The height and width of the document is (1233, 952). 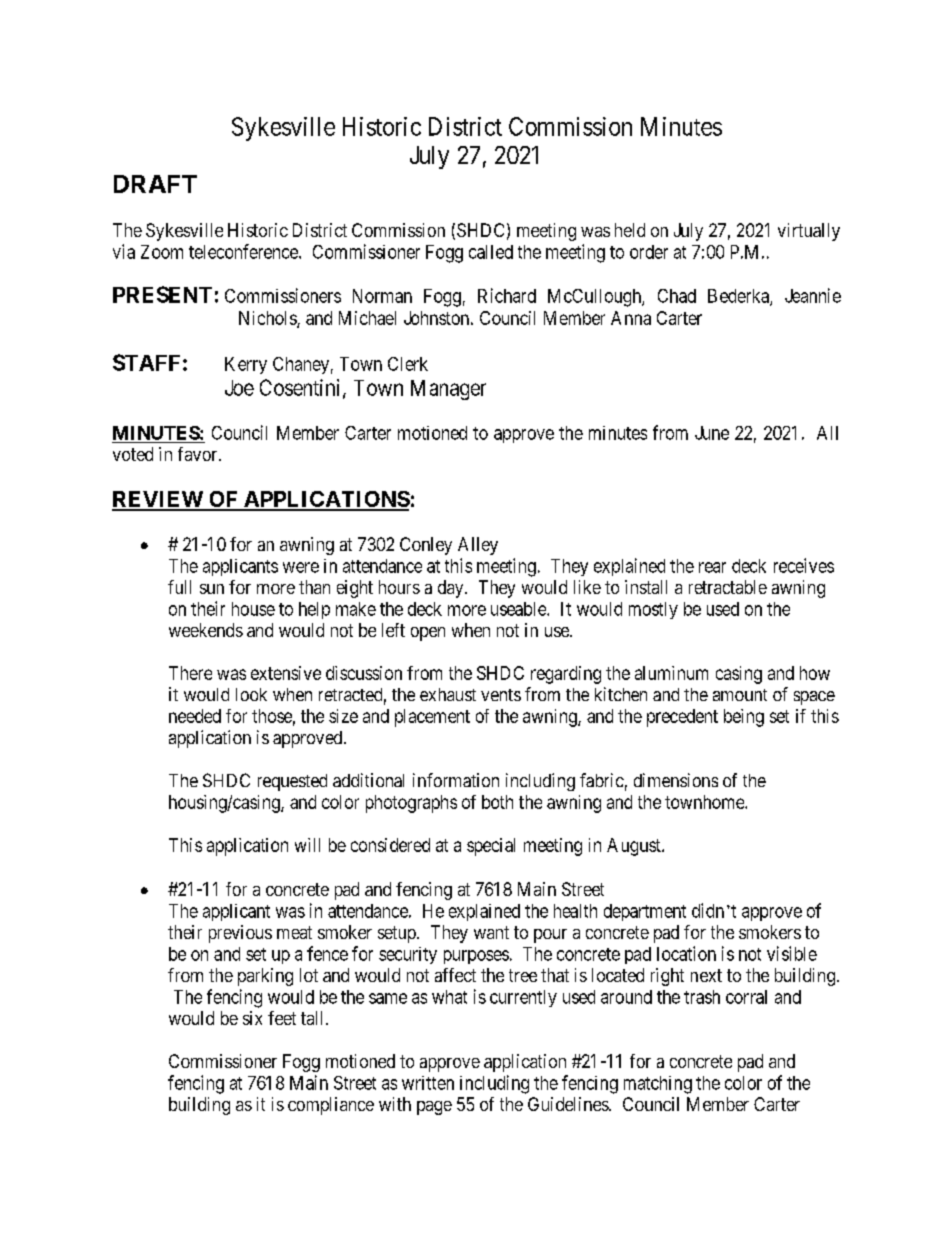 I want to click on dimensions, so click(x=676, y=780).
